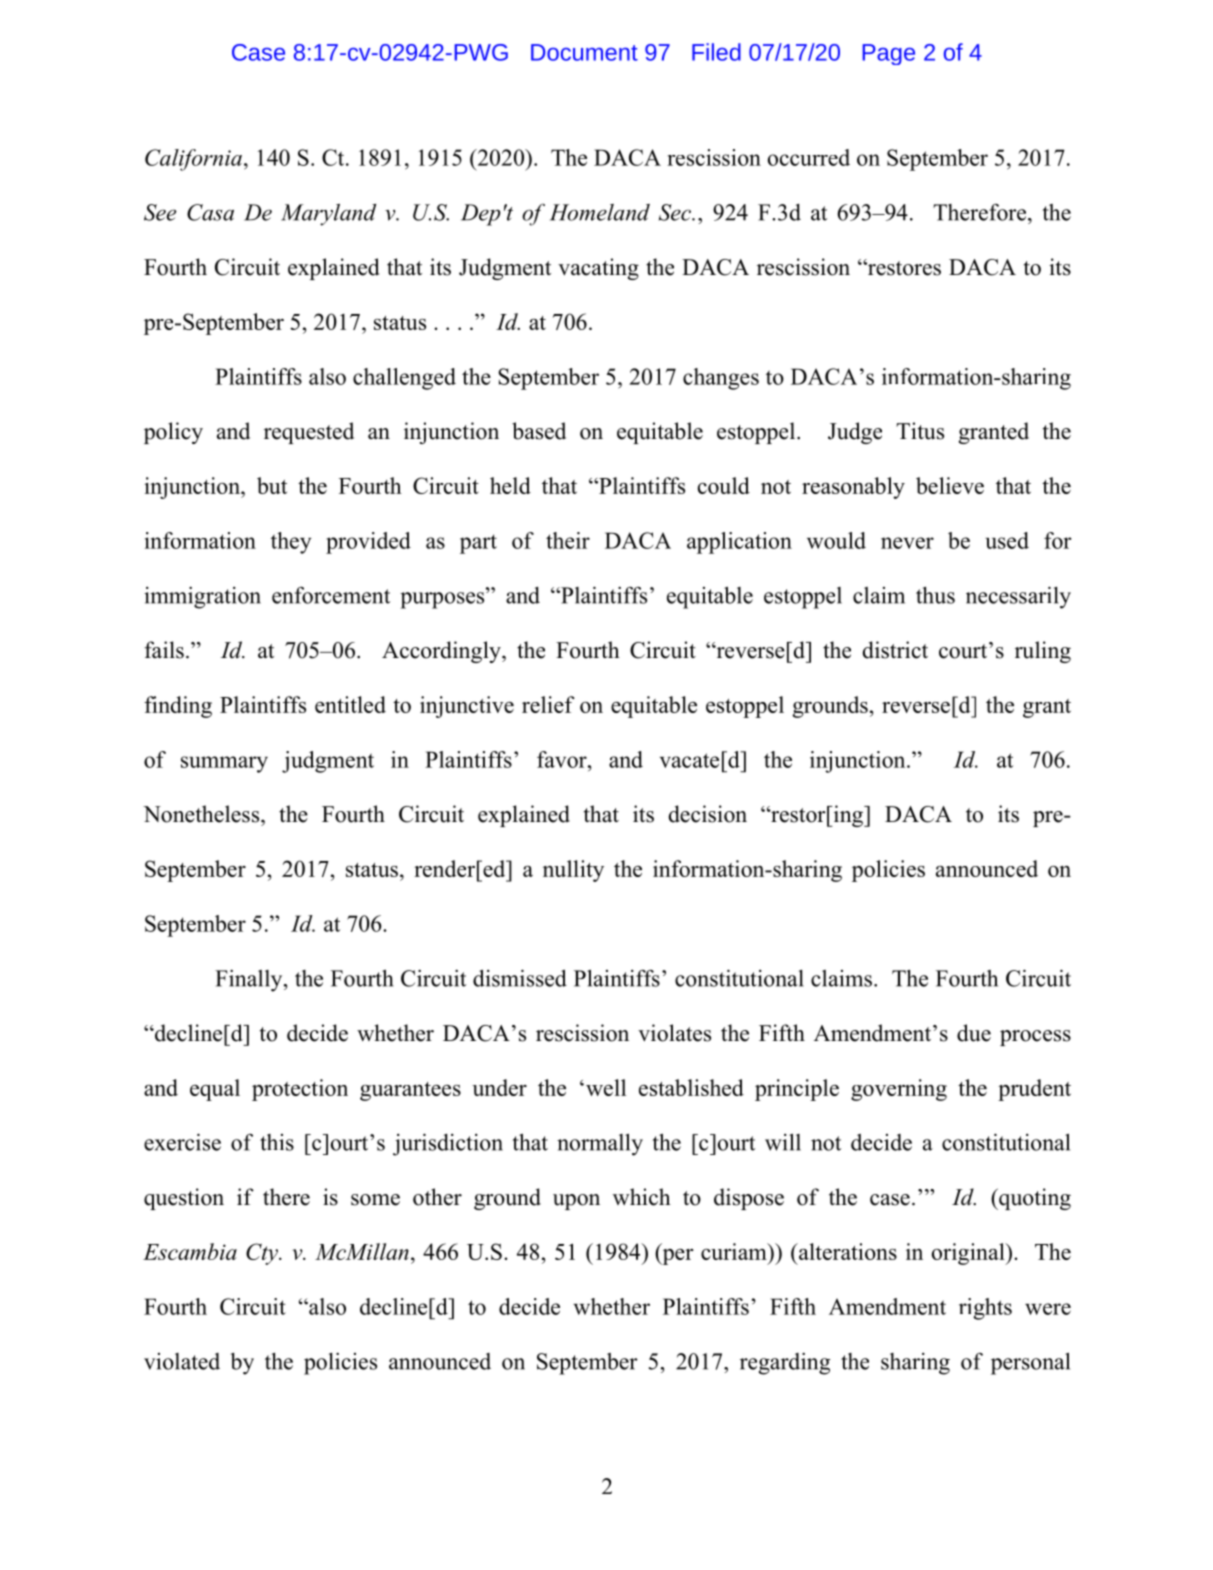  Describe the element at coordinates (182, 1361) in the screenshot. I see `violated` at that location.
